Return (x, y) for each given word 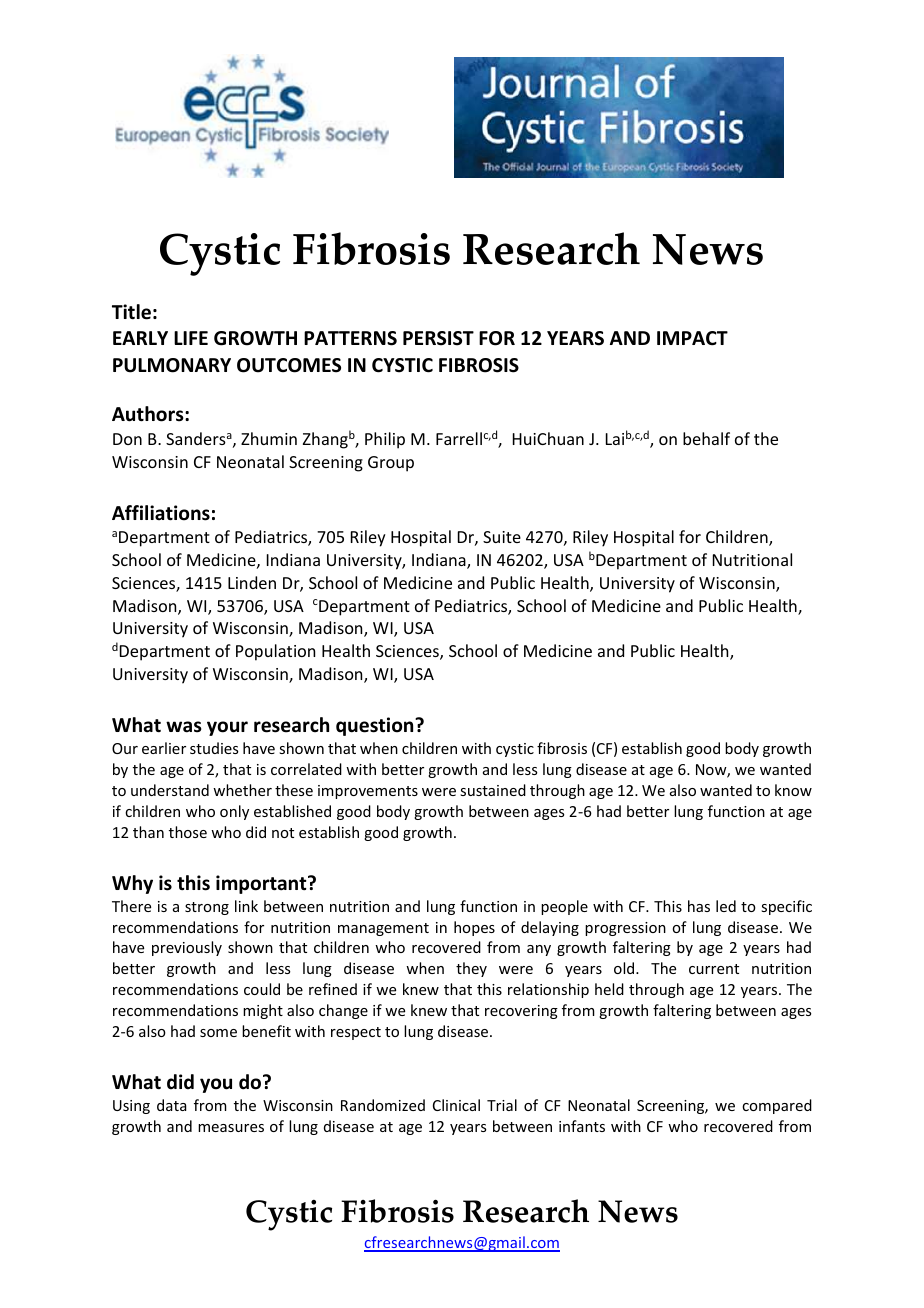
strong (207, 908)
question (376, 726)
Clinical (456, 1105)
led (726, 906)
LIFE (191, 338)
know (793, 790)
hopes (474, 928)
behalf (706, 438)
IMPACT (692, 338)
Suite (502, 537)
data (172, 1105)
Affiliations (161, 513)
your (227, 728)
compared (777, 1106)
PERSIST (438, 338)
